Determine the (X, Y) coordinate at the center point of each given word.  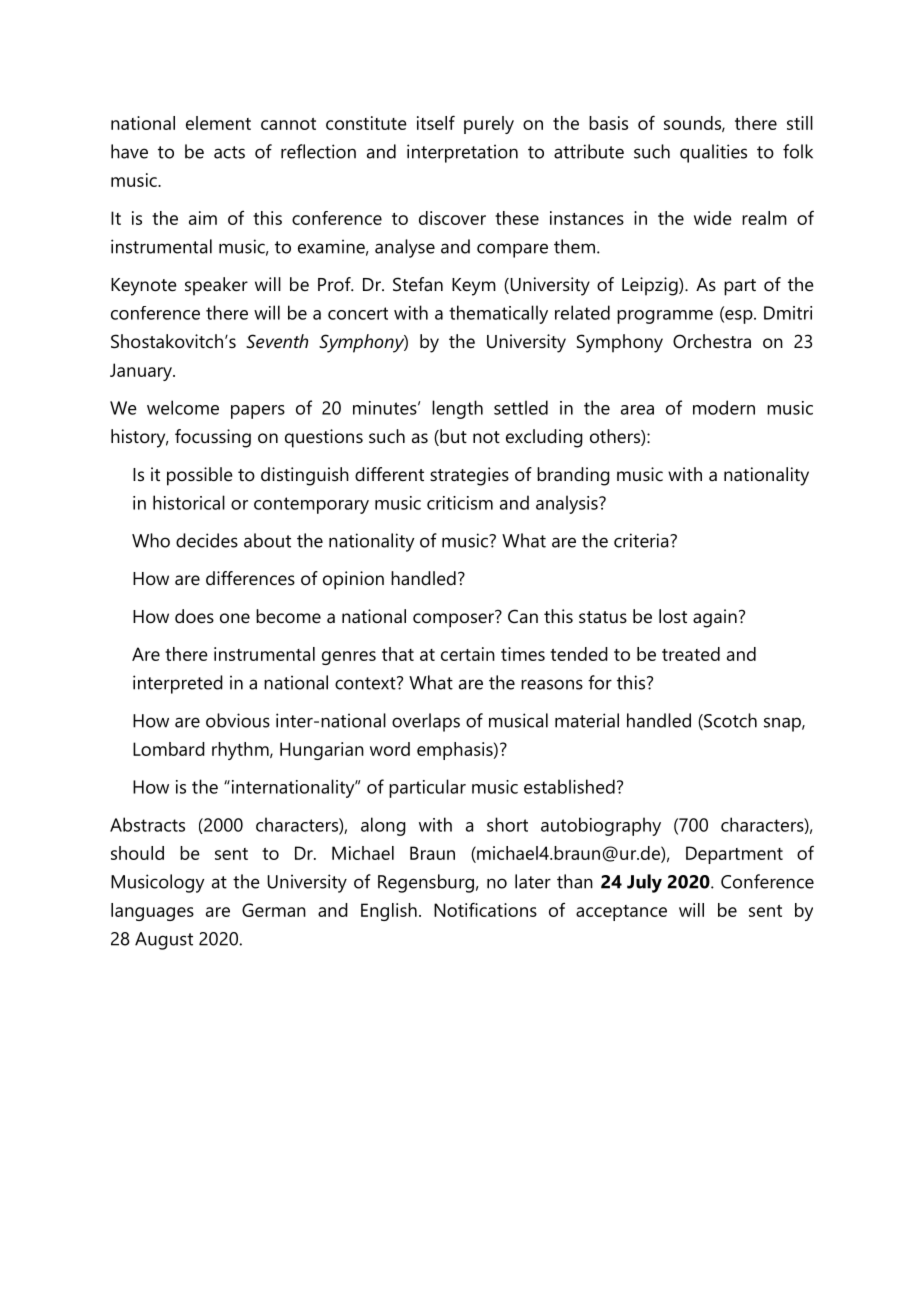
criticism (460, 503)
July (644, 883)
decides (207, 540)
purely (489, 125)
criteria (642, 540)
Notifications (485, 909)
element (218, 123)
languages (152, 912)
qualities (713, 153)
